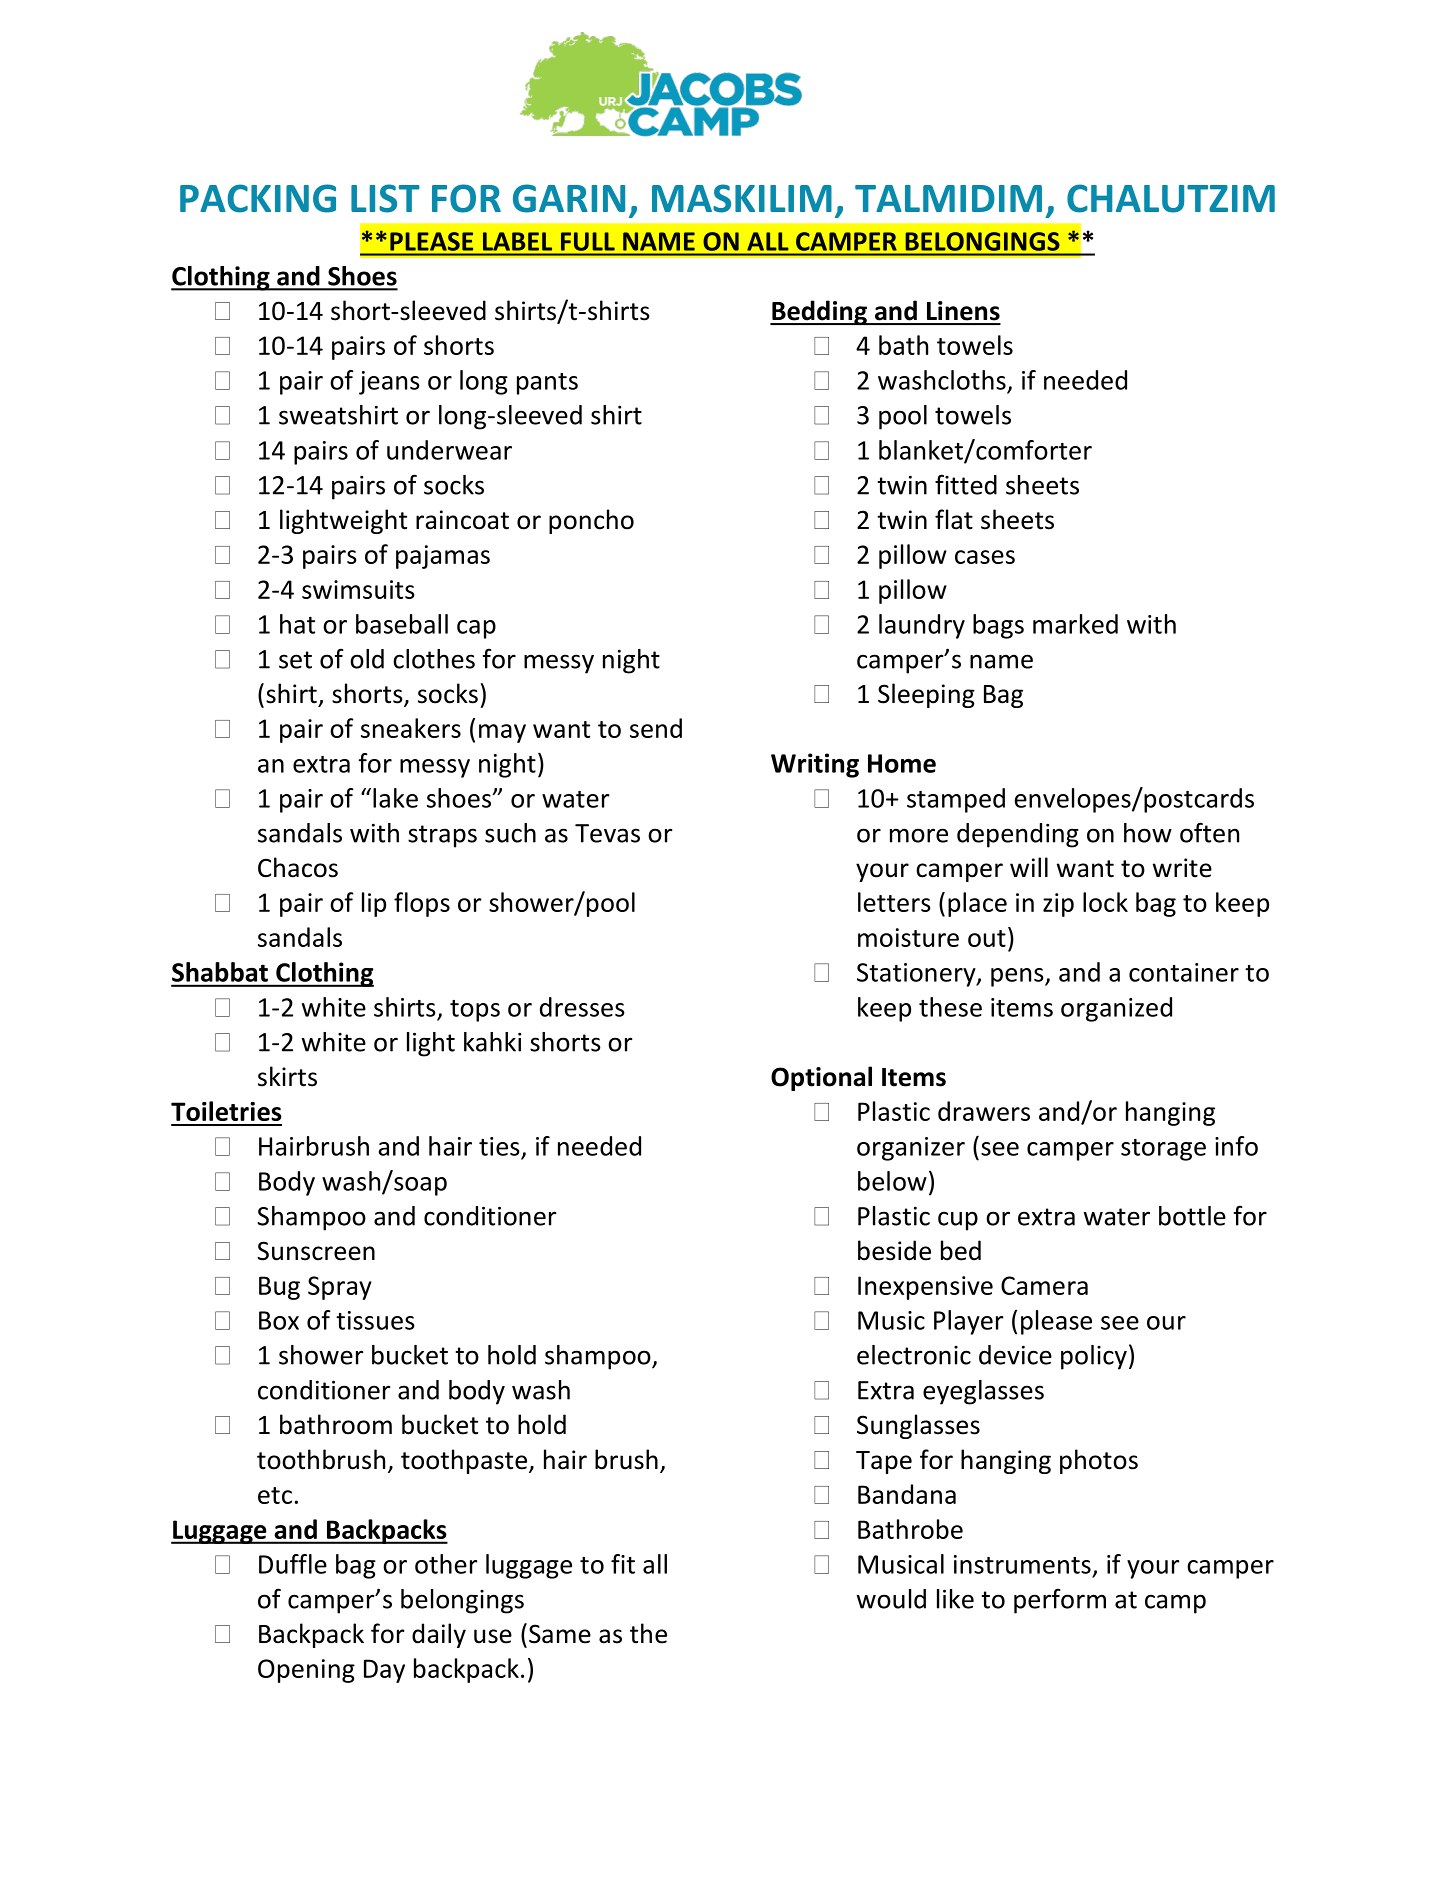 The width and height of the screenshot is (1455, 1882). Describe the element at coordinates (894, 1250) in the screenshot. I see `beside` at that location.
